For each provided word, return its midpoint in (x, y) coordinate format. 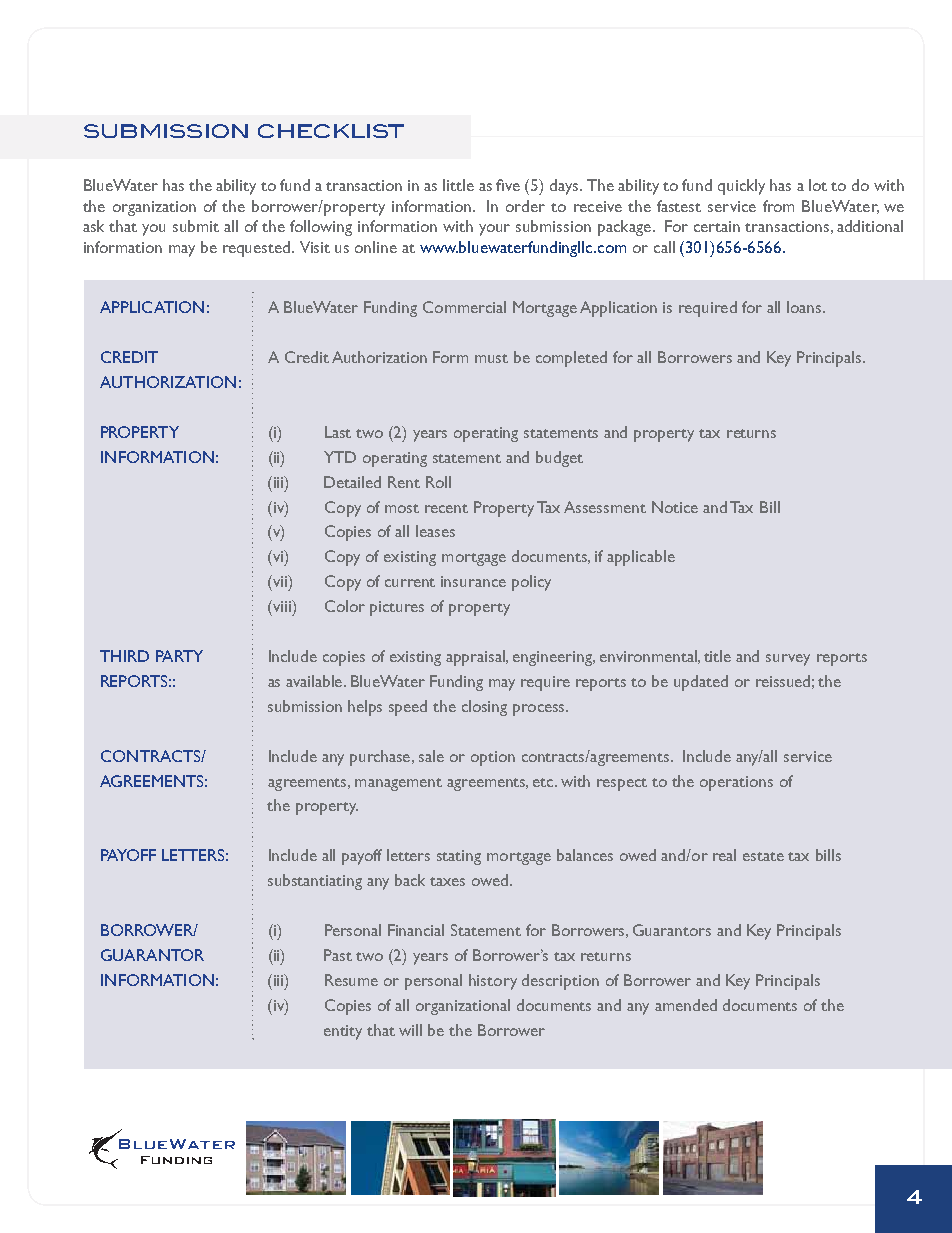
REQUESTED (258, 249)
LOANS (805, 307)
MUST (491, 358)
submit (196, 226)
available (315, 681)
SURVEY (788, 660)
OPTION (493, 758)
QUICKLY (741, 187)
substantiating (315, 882)
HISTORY (493, 982)
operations (736, 783)
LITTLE (458, 185)
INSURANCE (473, 581)
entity (343, 1032)
